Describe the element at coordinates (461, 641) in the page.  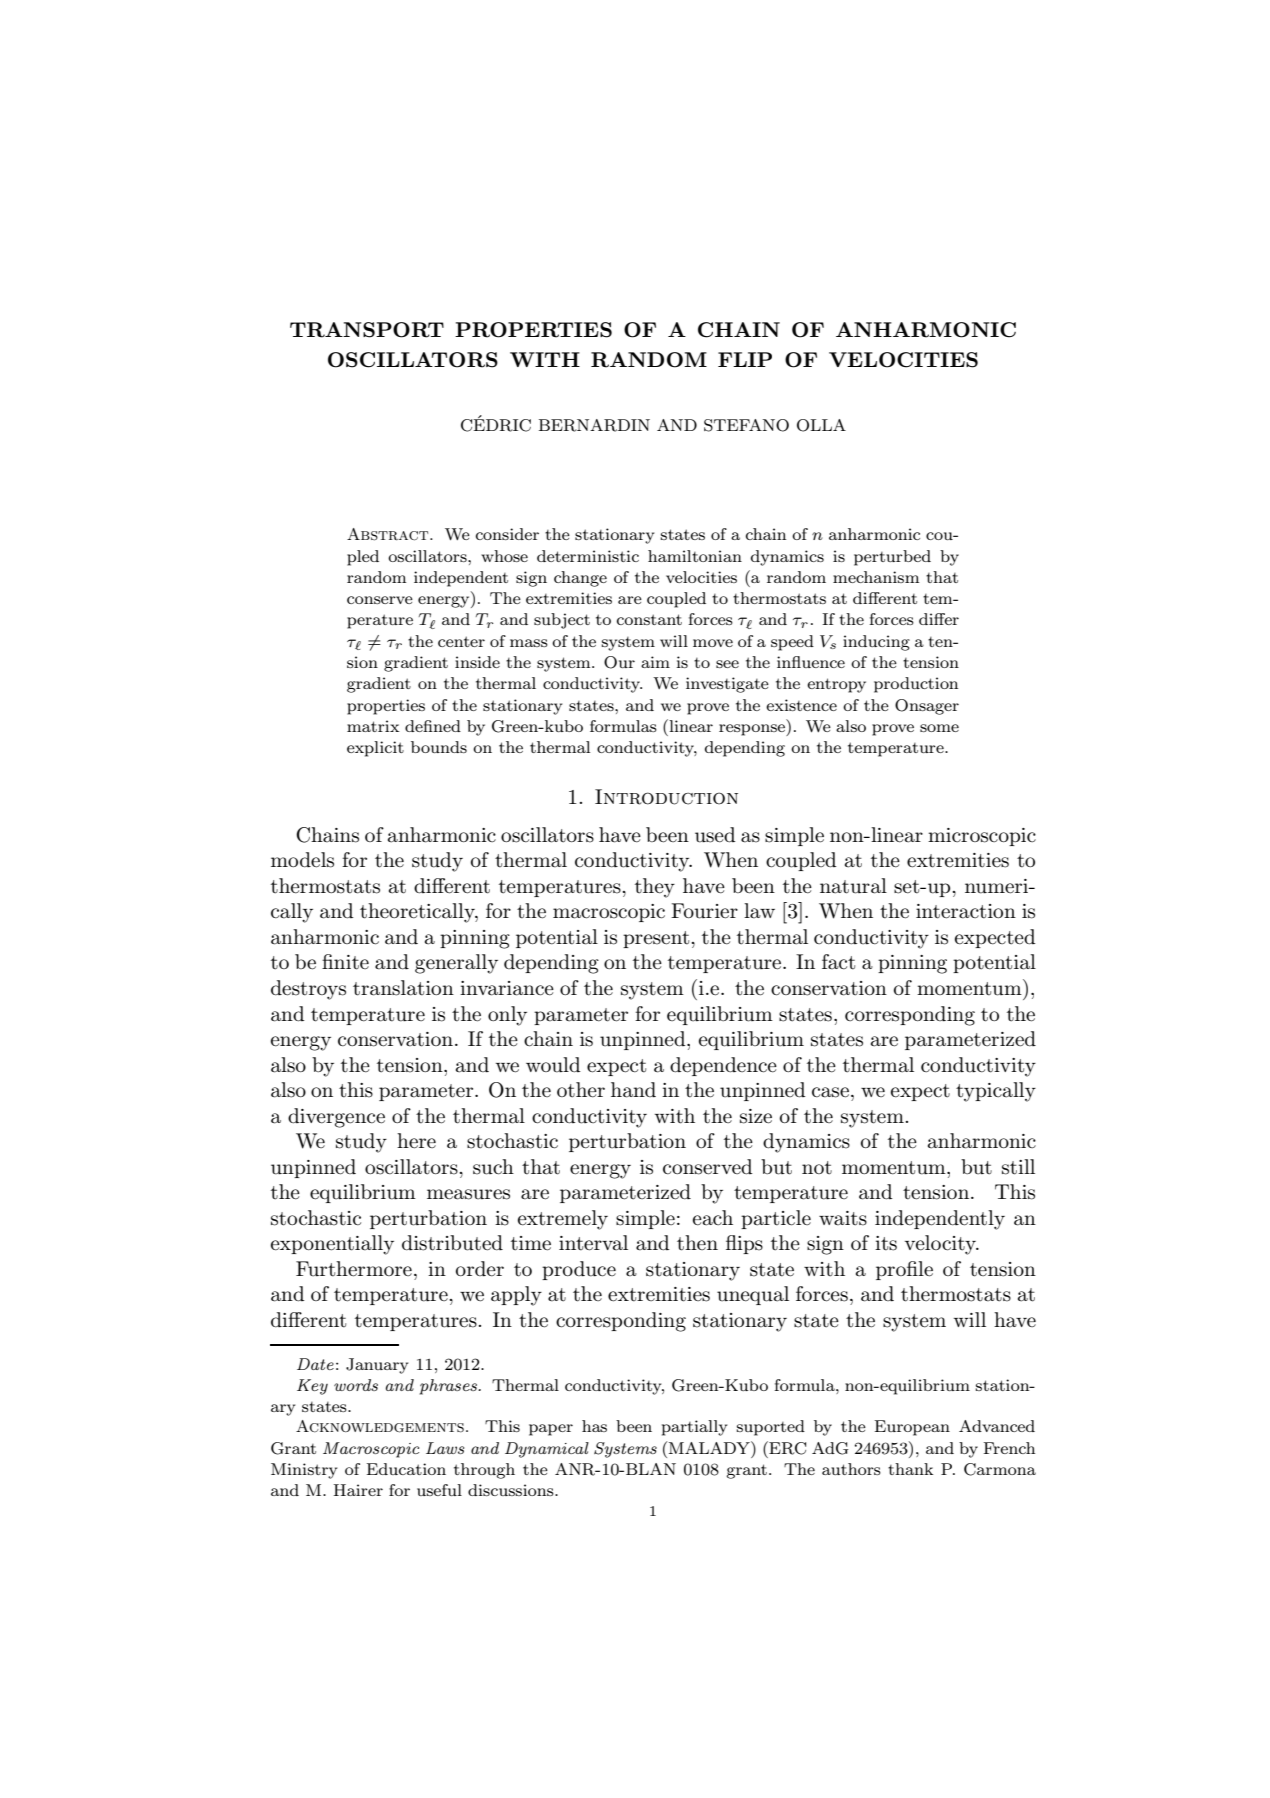
I see `center` at that location.
